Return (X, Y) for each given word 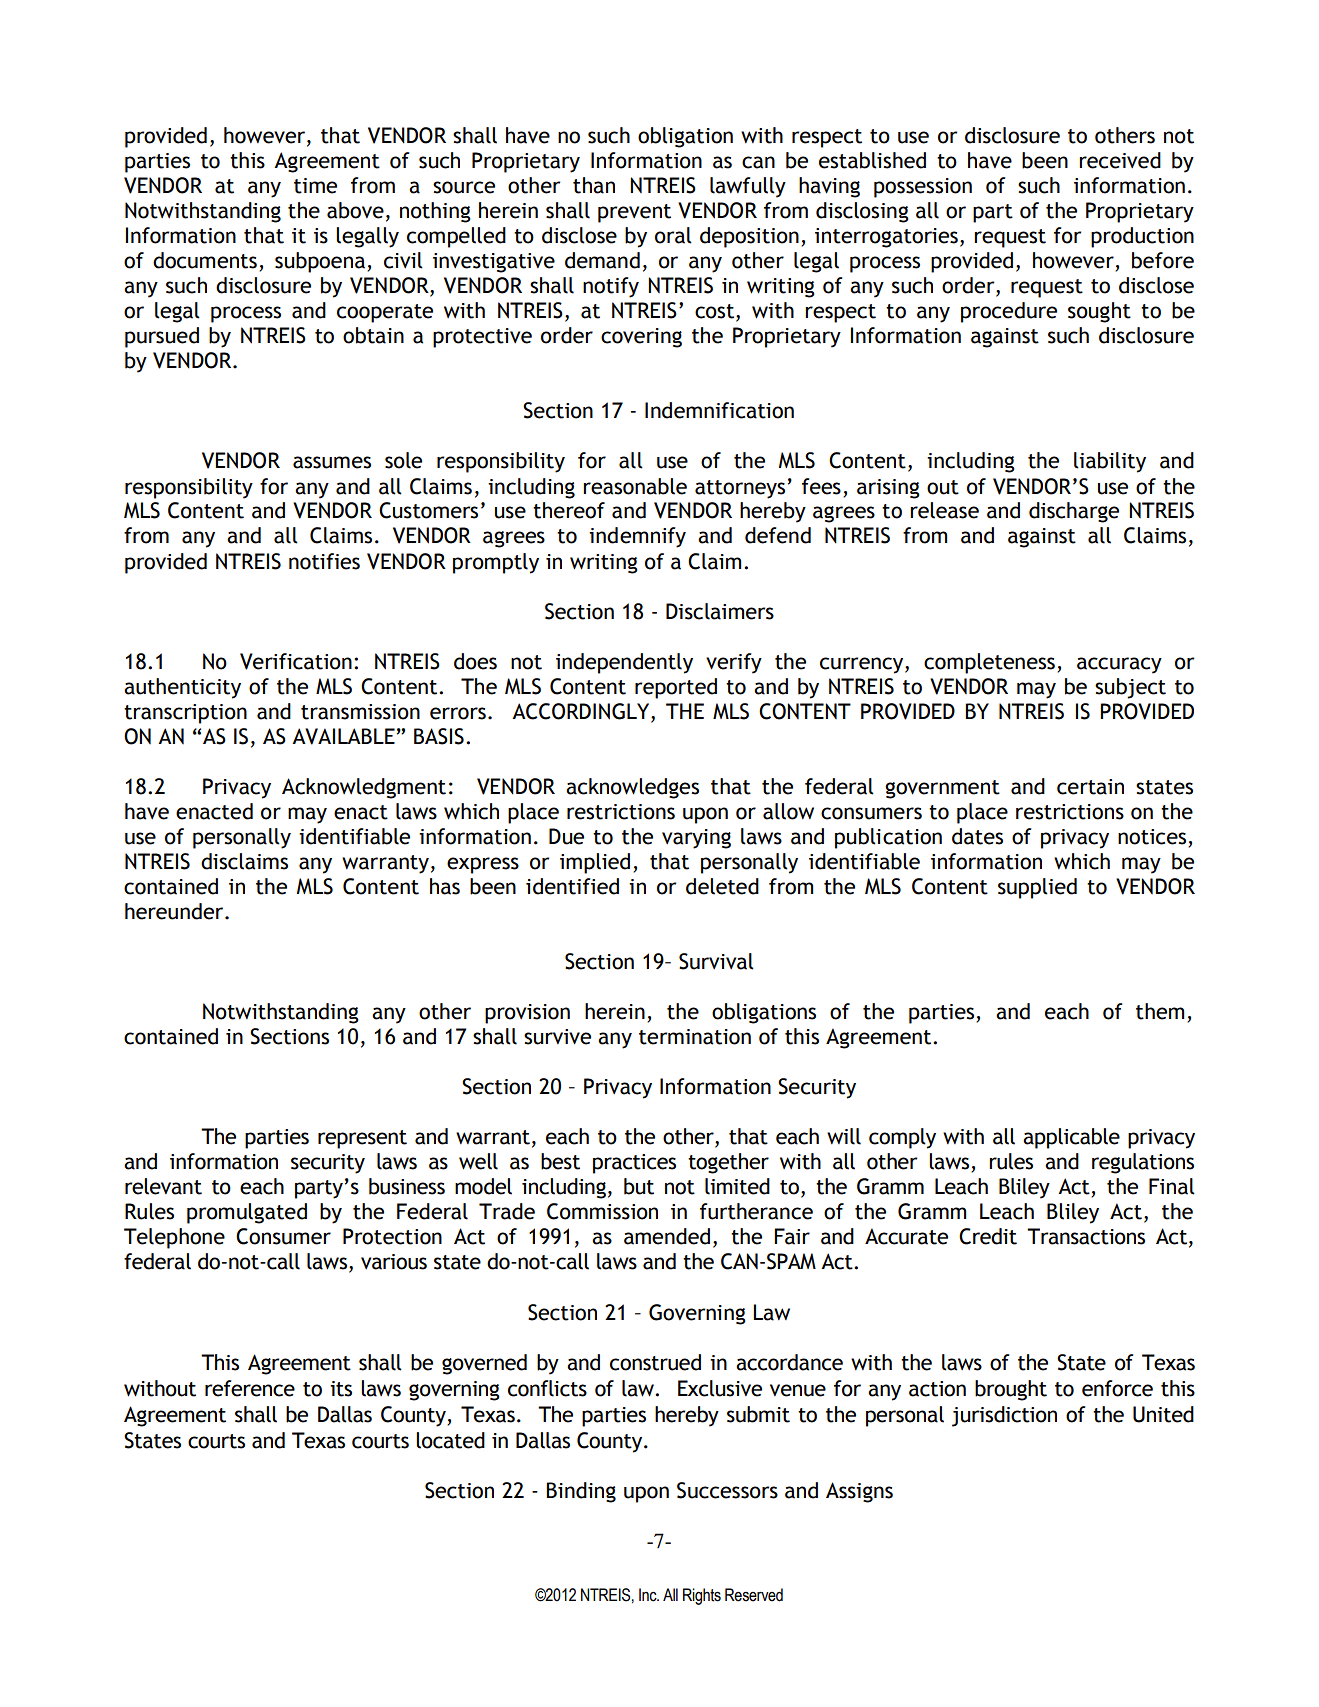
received (1120, 160)
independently (624, 663)
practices (634, 1164)
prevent (634, 213)
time (315, 186)
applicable (1071, 1138)
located (450, 1440)
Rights (702, 1596)
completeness (989, 663)
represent (362, 1139)
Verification (296, 661)
